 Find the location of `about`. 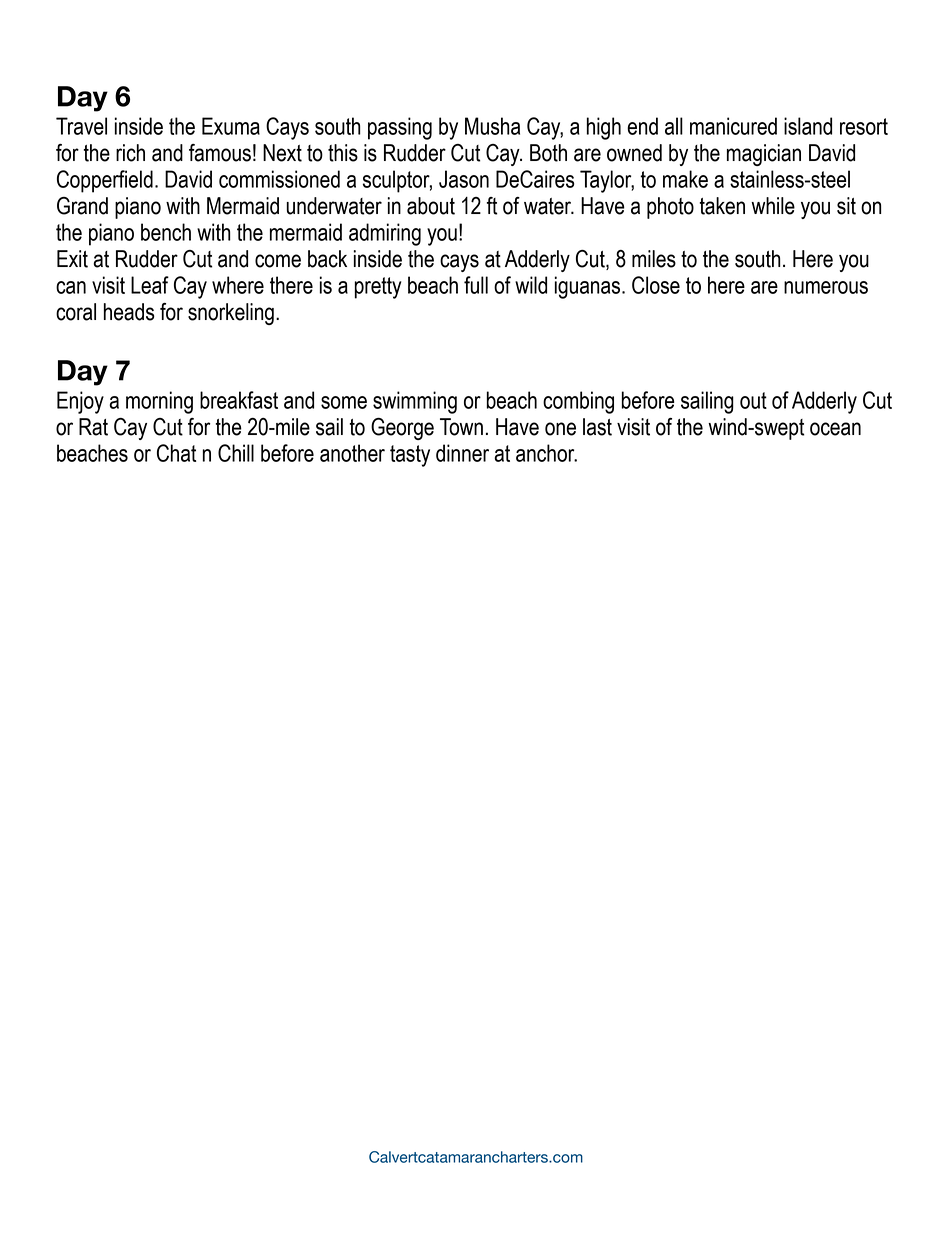

about is located at coordinates (431, 206).
